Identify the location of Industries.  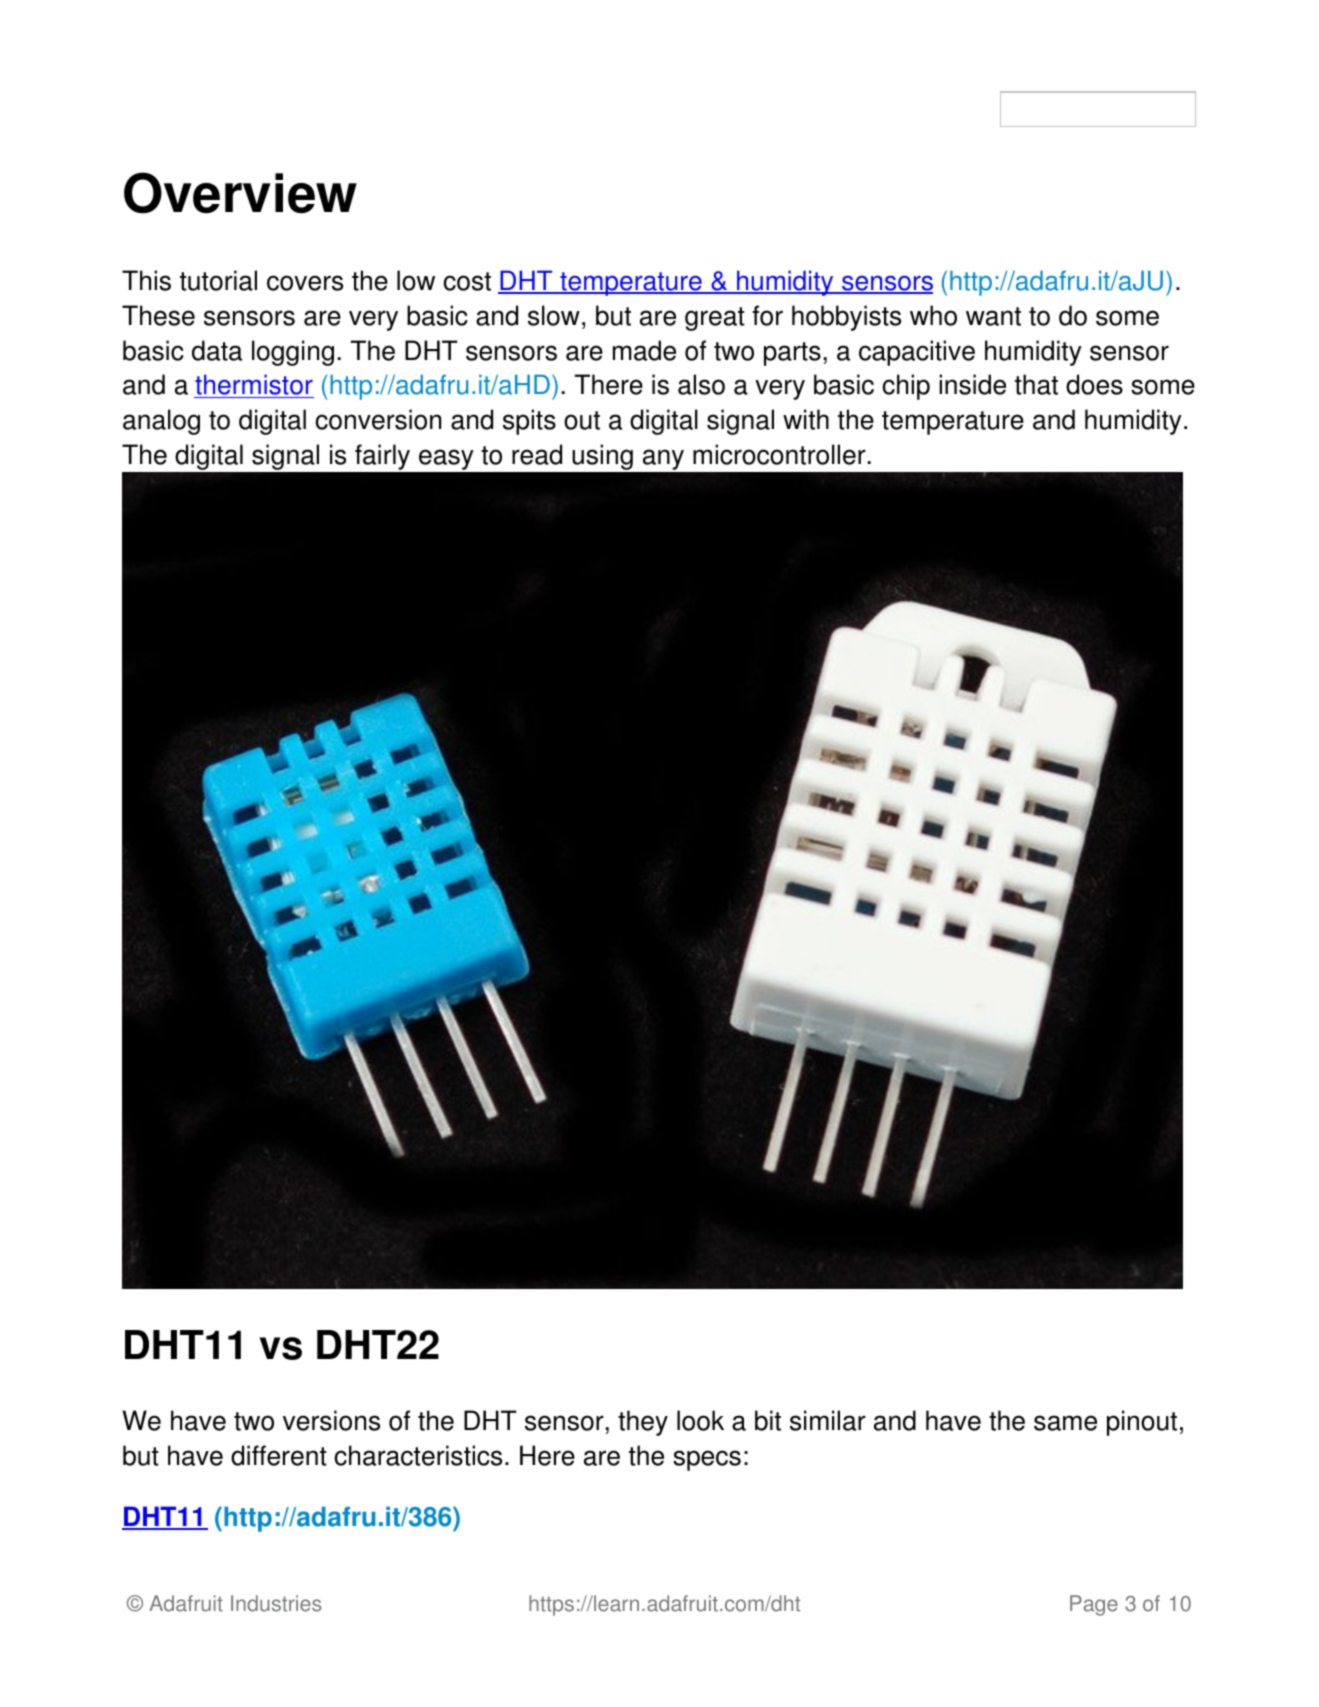
(276, 1603).
